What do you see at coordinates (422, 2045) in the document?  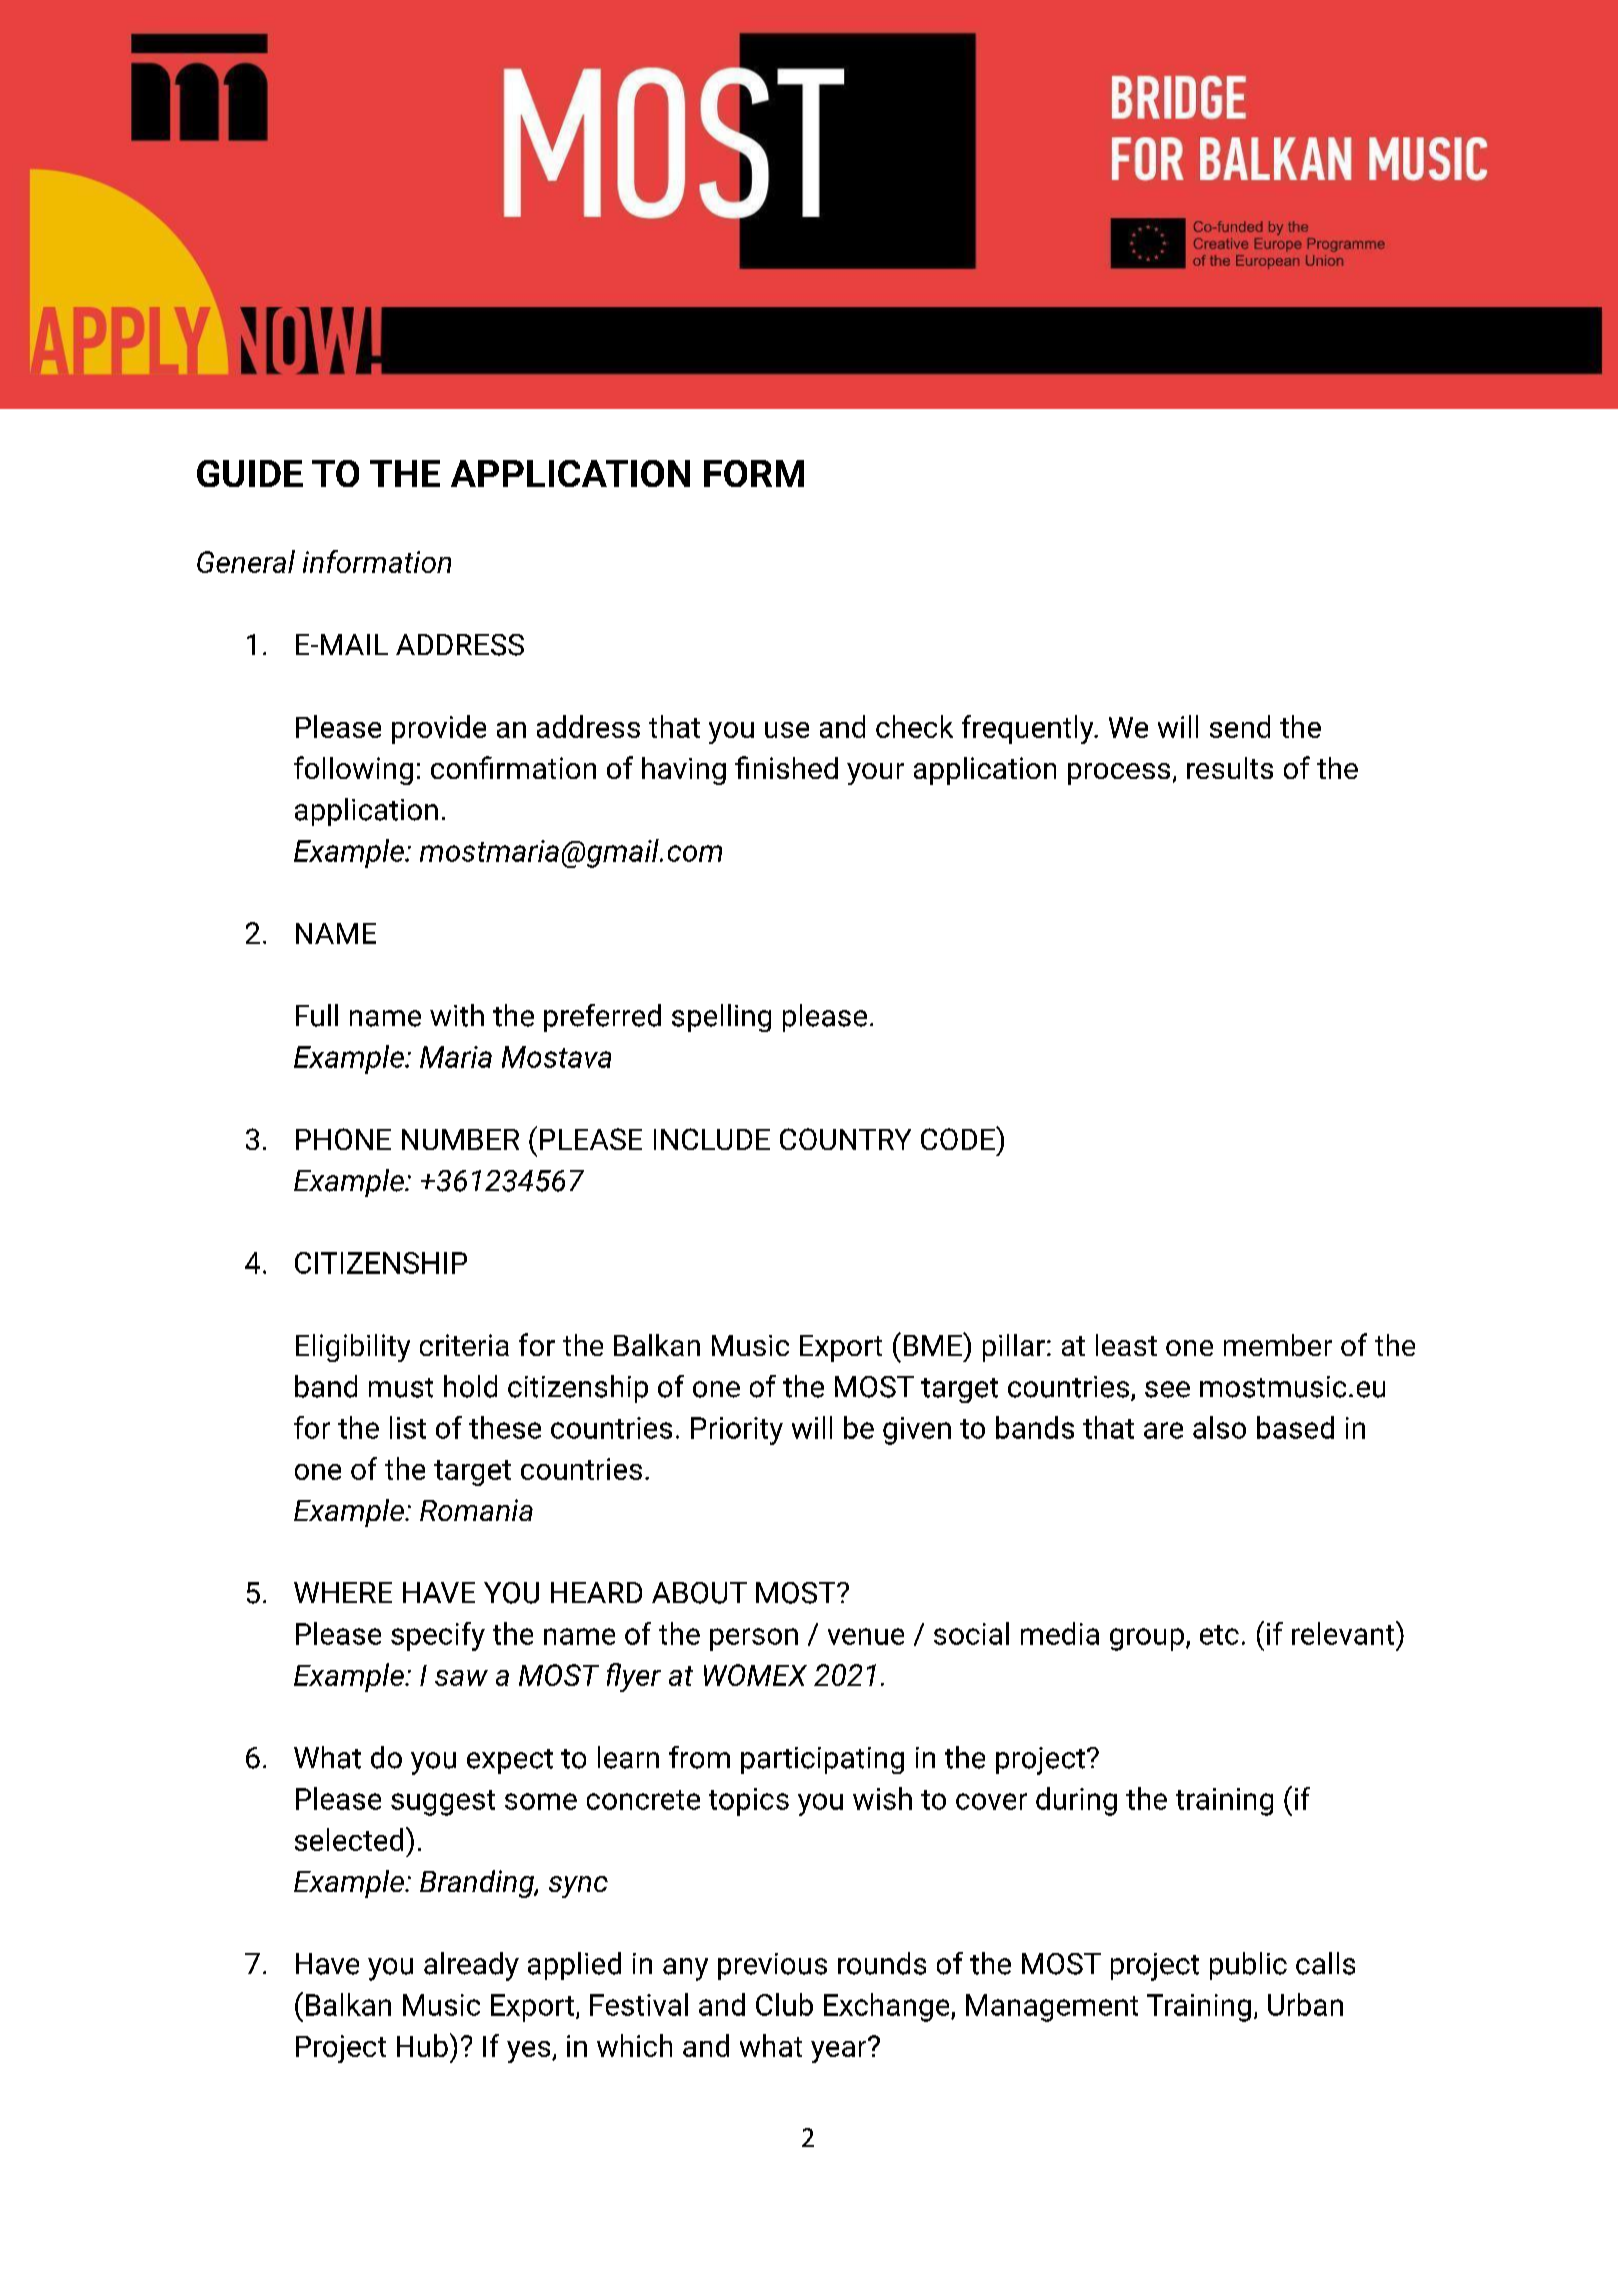 I see `Hub` at bounding box center [422, 2045].
